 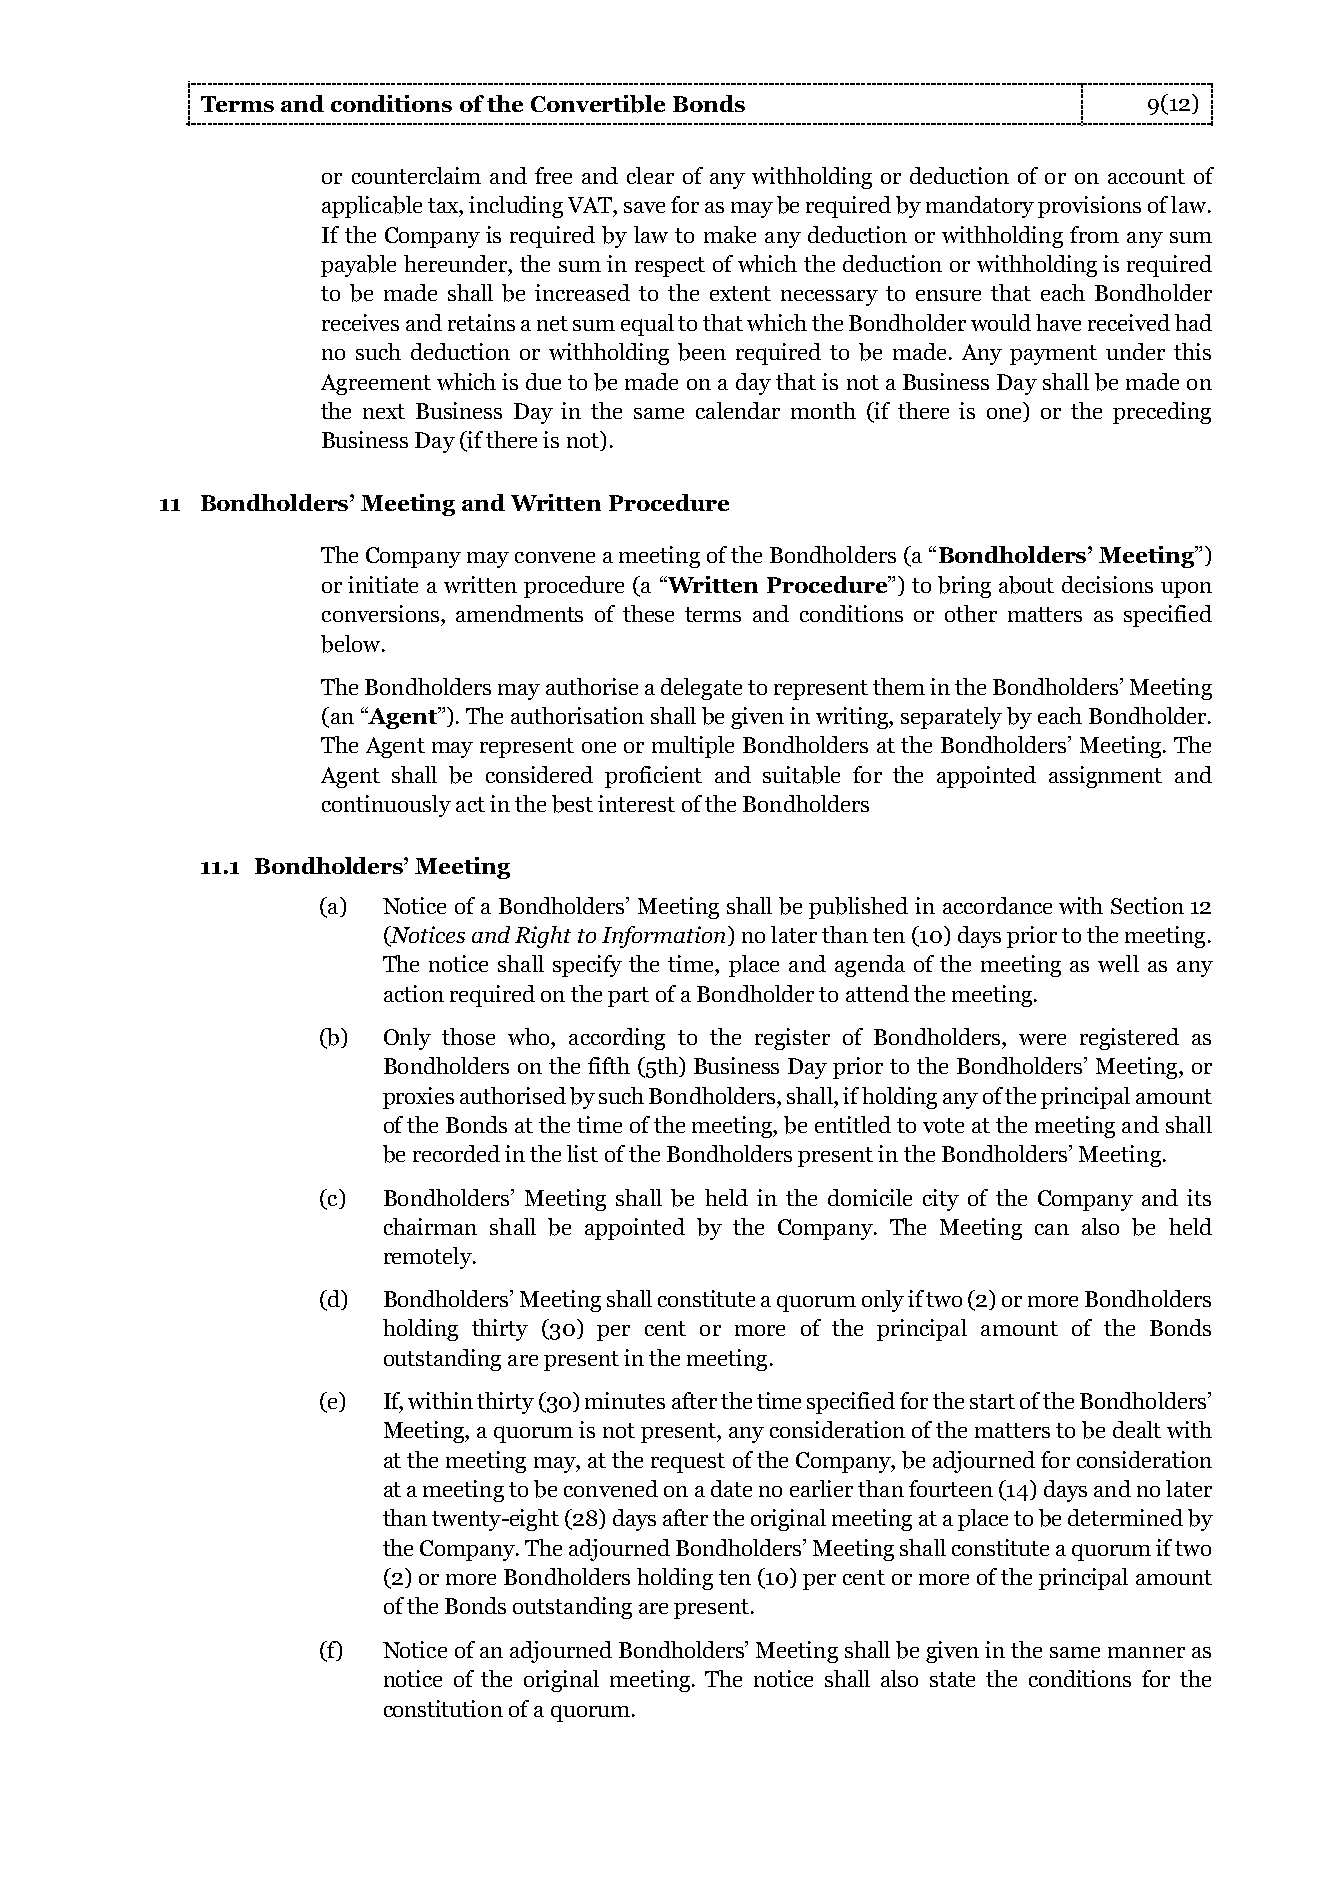 I want to click on state, so click(x=952, y=1679).
